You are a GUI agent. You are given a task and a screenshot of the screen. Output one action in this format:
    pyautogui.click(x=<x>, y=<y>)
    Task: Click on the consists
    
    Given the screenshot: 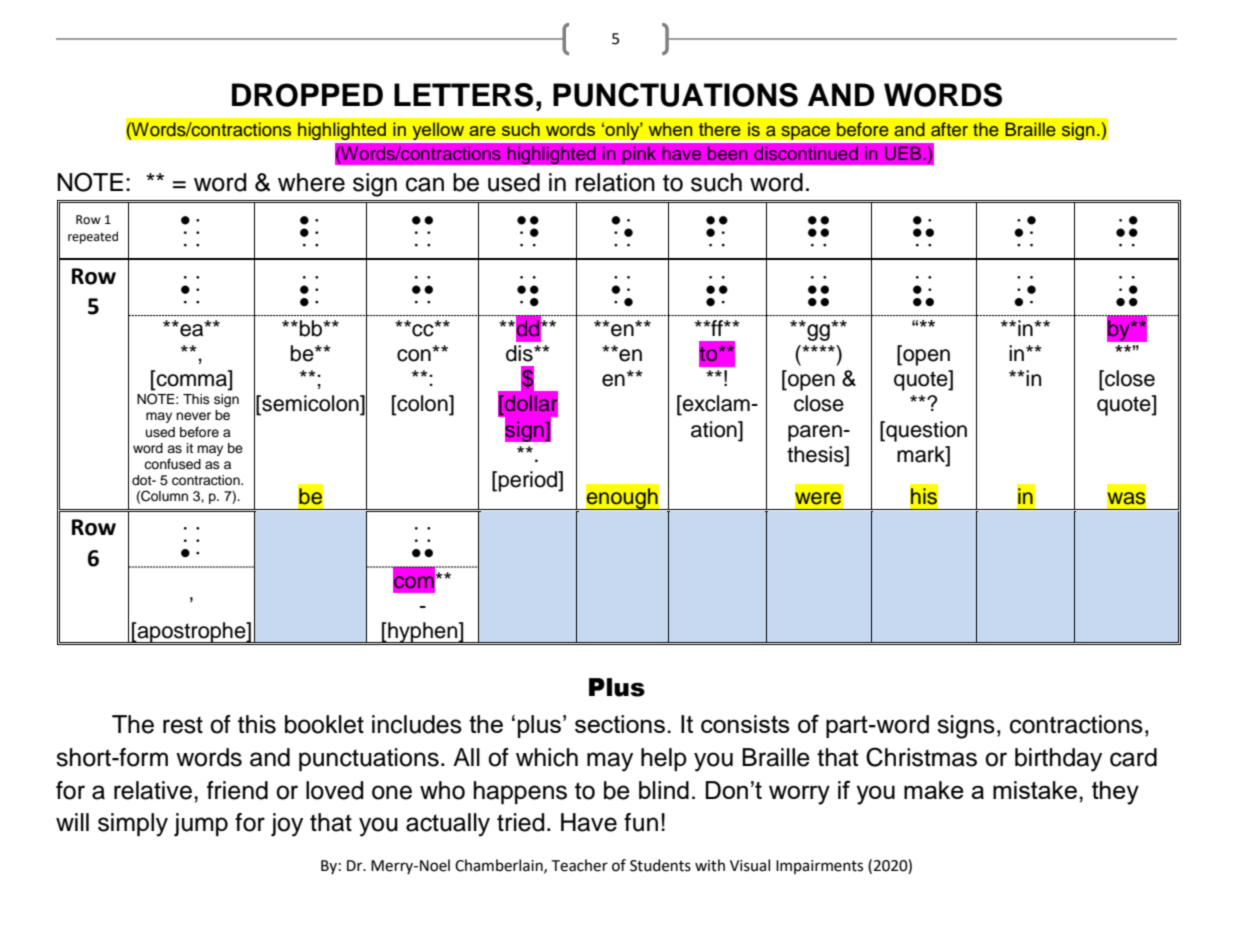 What is the action you would take?
    pyautogui.click(x=745, y=724)
